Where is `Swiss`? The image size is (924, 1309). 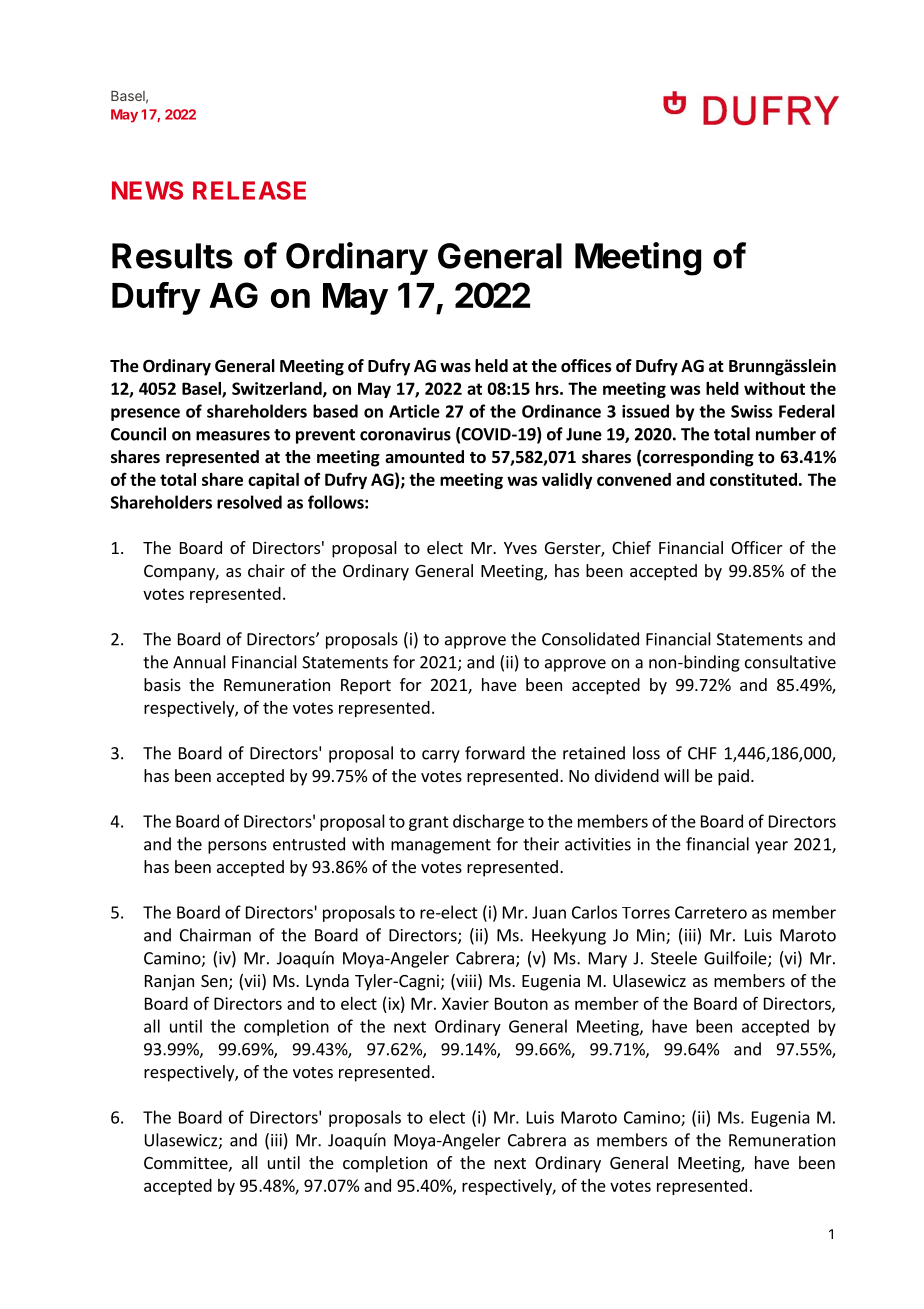 Swiss is located at coordinates (751, 411).
